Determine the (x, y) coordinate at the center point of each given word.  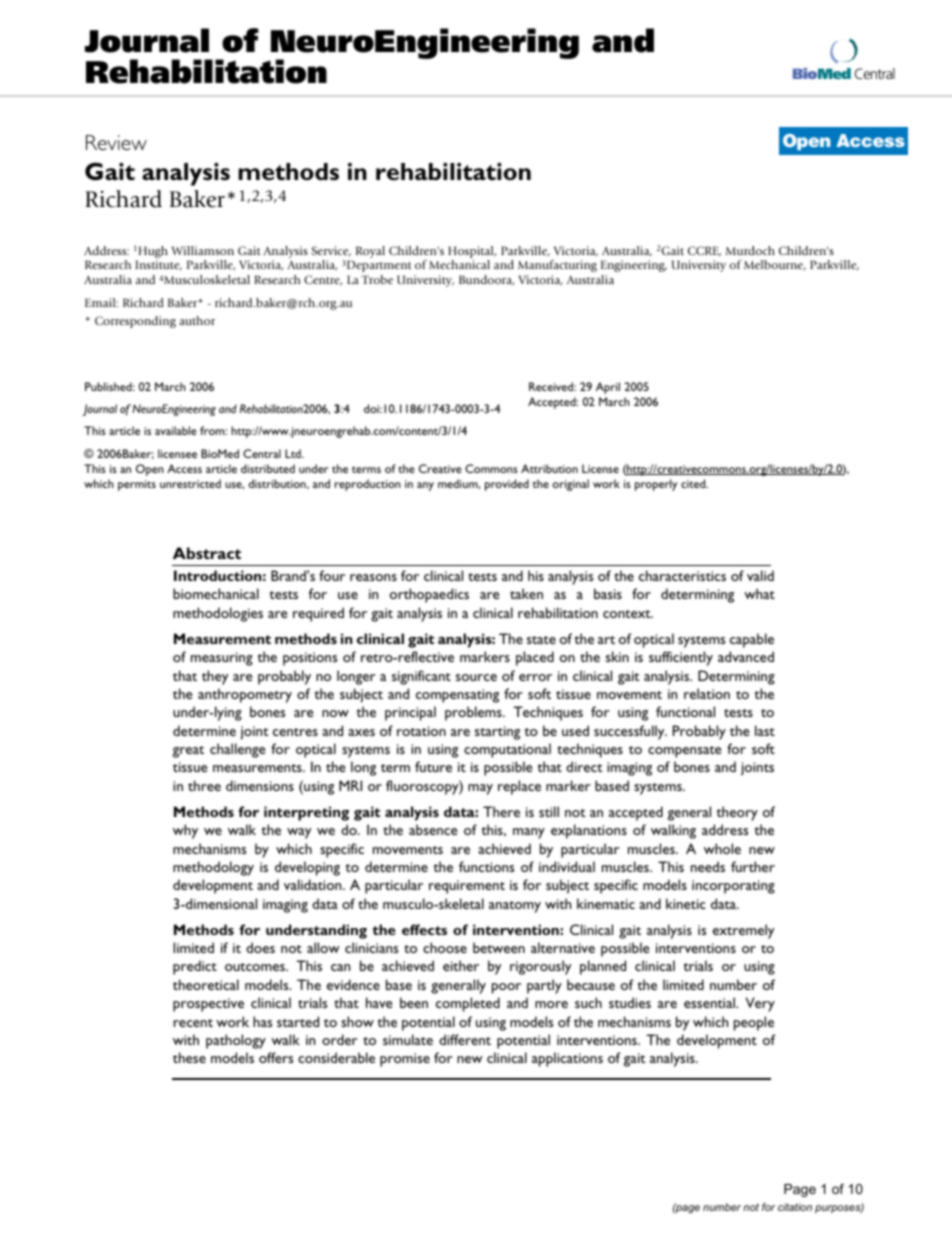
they (215, 677)
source (476, 677)
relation (707, 693)
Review (116, 142)
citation (795, 1207)
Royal (370, 252)
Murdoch (750, 250)
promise (405, 1060)
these (189, 1057)
